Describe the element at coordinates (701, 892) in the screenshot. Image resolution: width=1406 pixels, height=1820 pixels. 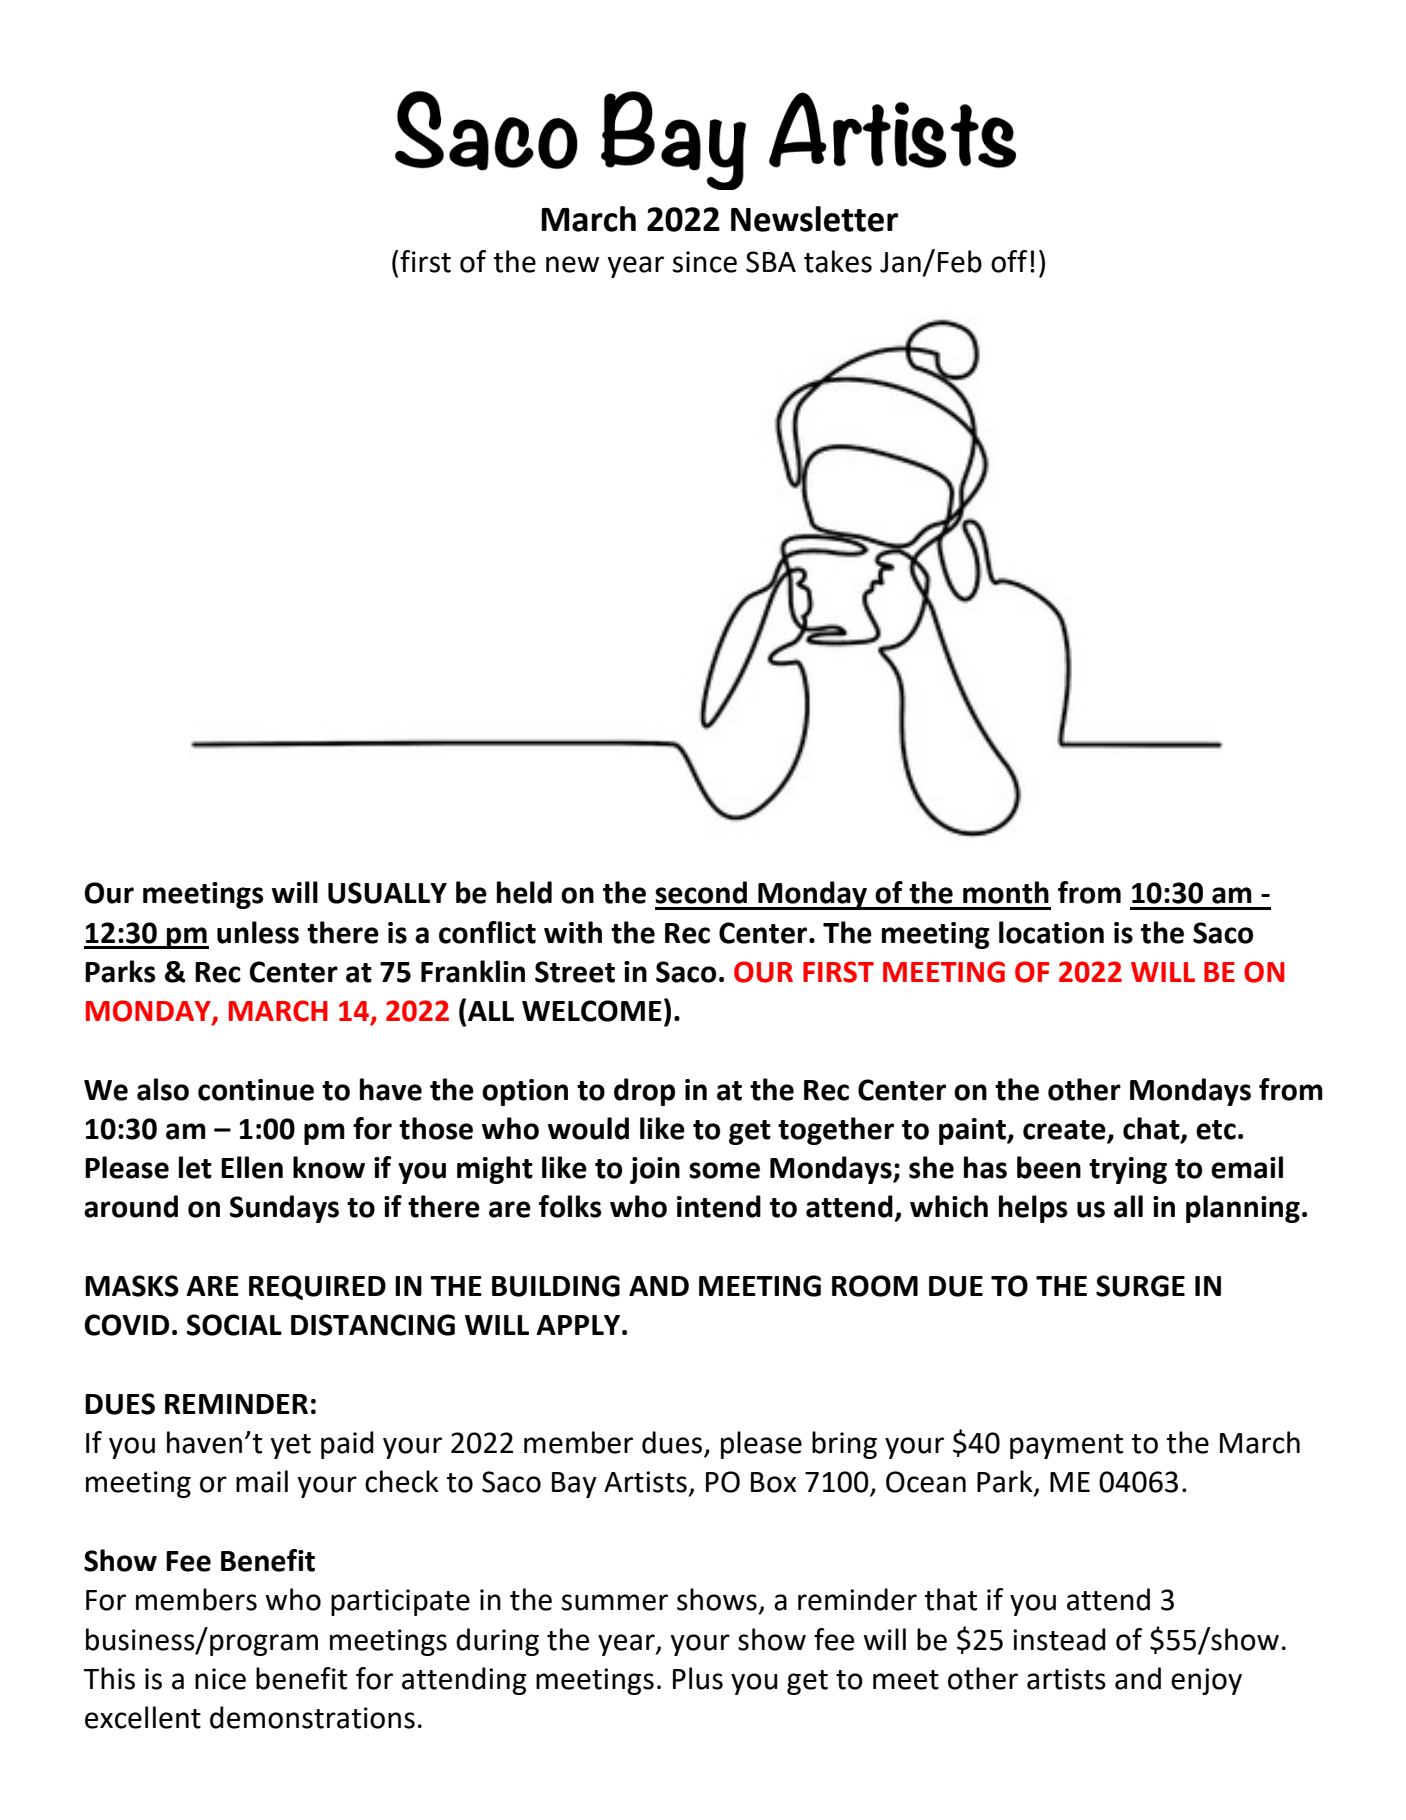
I see `second` at that location.
